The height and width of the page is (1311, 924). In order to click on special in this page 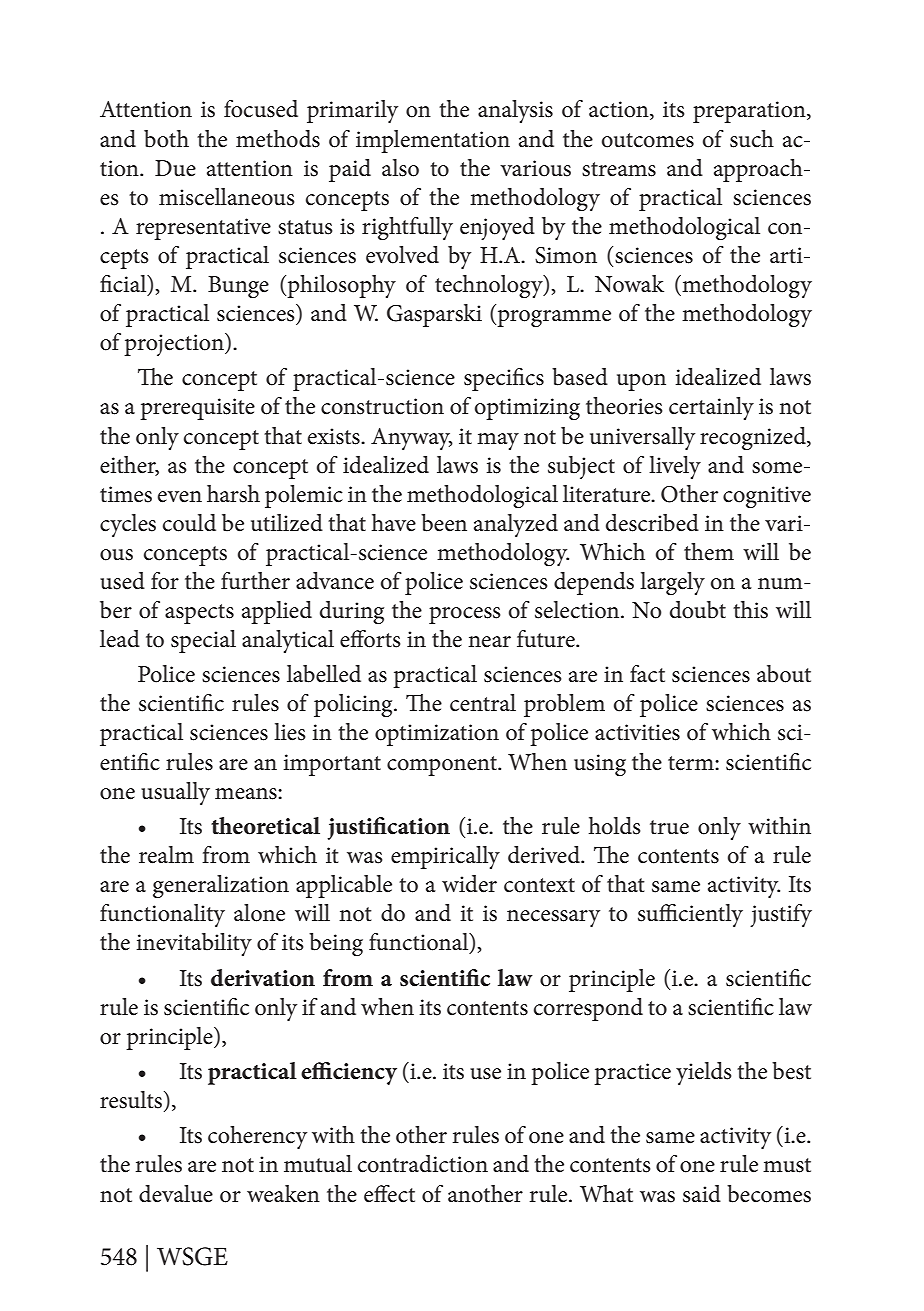, I will do `click(203, 641)`.
